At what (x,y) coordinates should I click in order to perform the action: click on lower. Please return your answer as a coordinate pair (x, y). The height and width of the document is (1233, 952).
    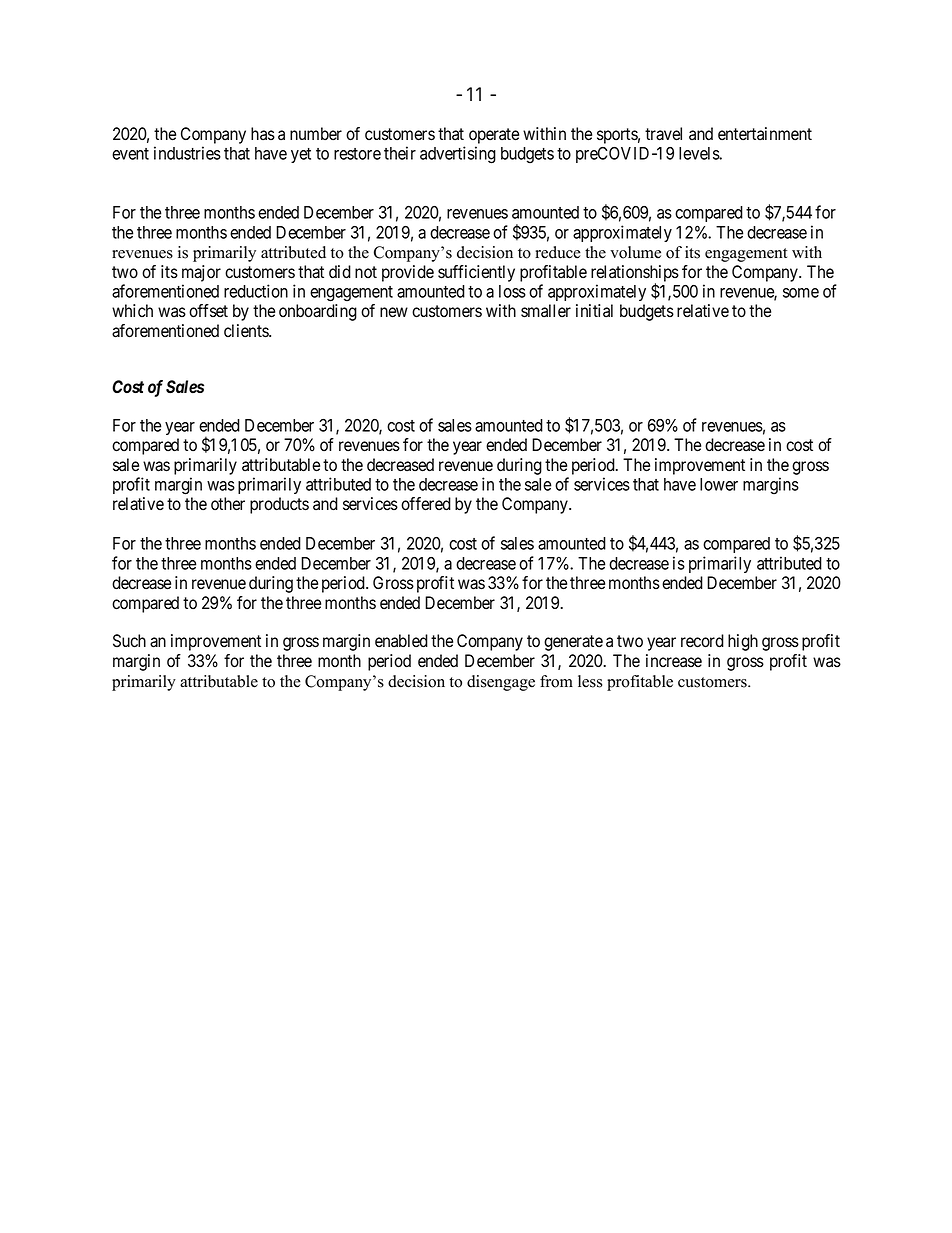
    Looking at the image, I should click on (719, 484).
